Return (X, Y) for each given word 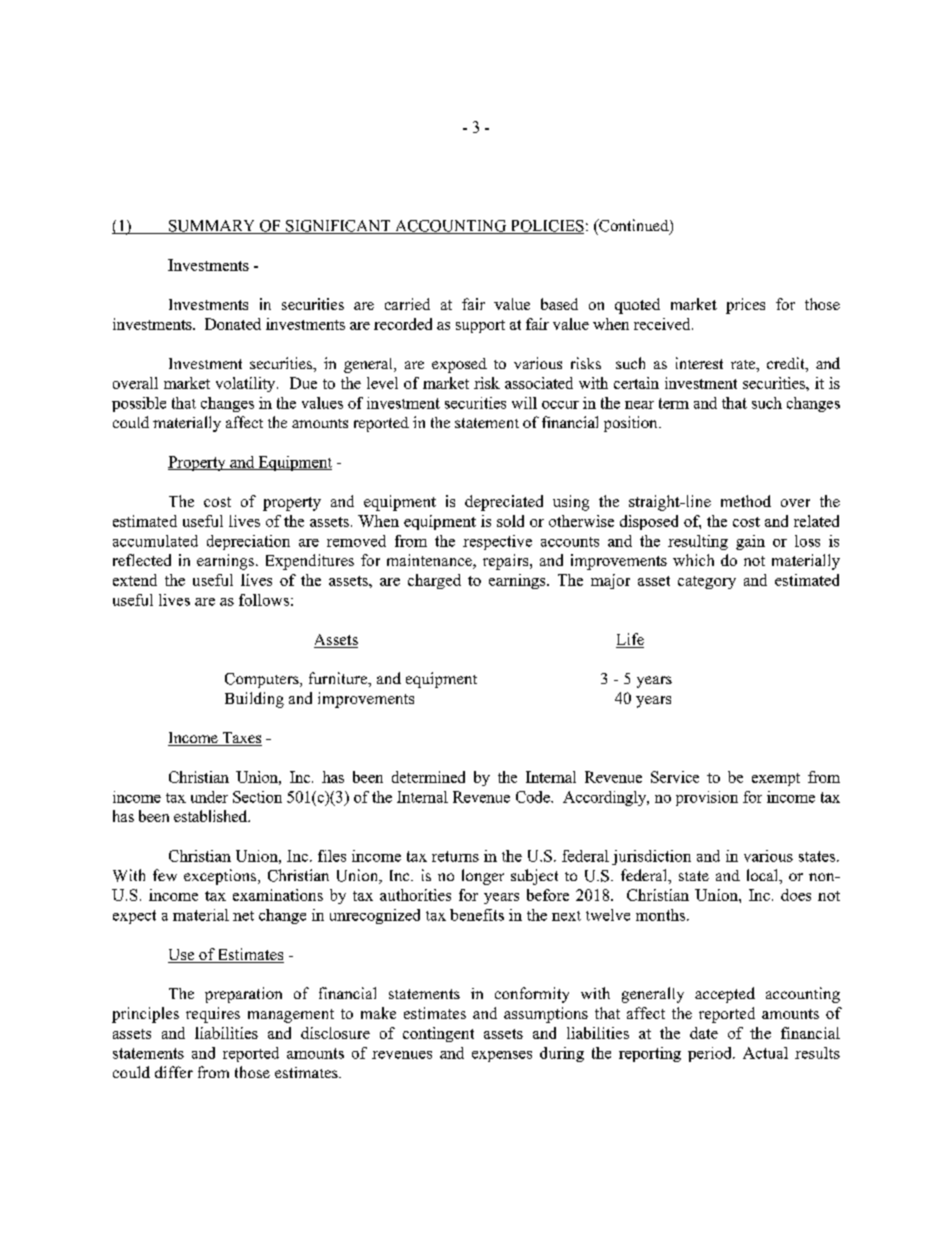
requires (213, 1015)
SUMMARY (212, 227)
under (209, 797)
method (746, 501)
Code (534, 797)
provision (707, 798)
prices (745, 306)
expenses (502, 1056)
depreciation (248, 542)
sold (510, 521)
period (711, 1054)
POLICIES (546, 227)
